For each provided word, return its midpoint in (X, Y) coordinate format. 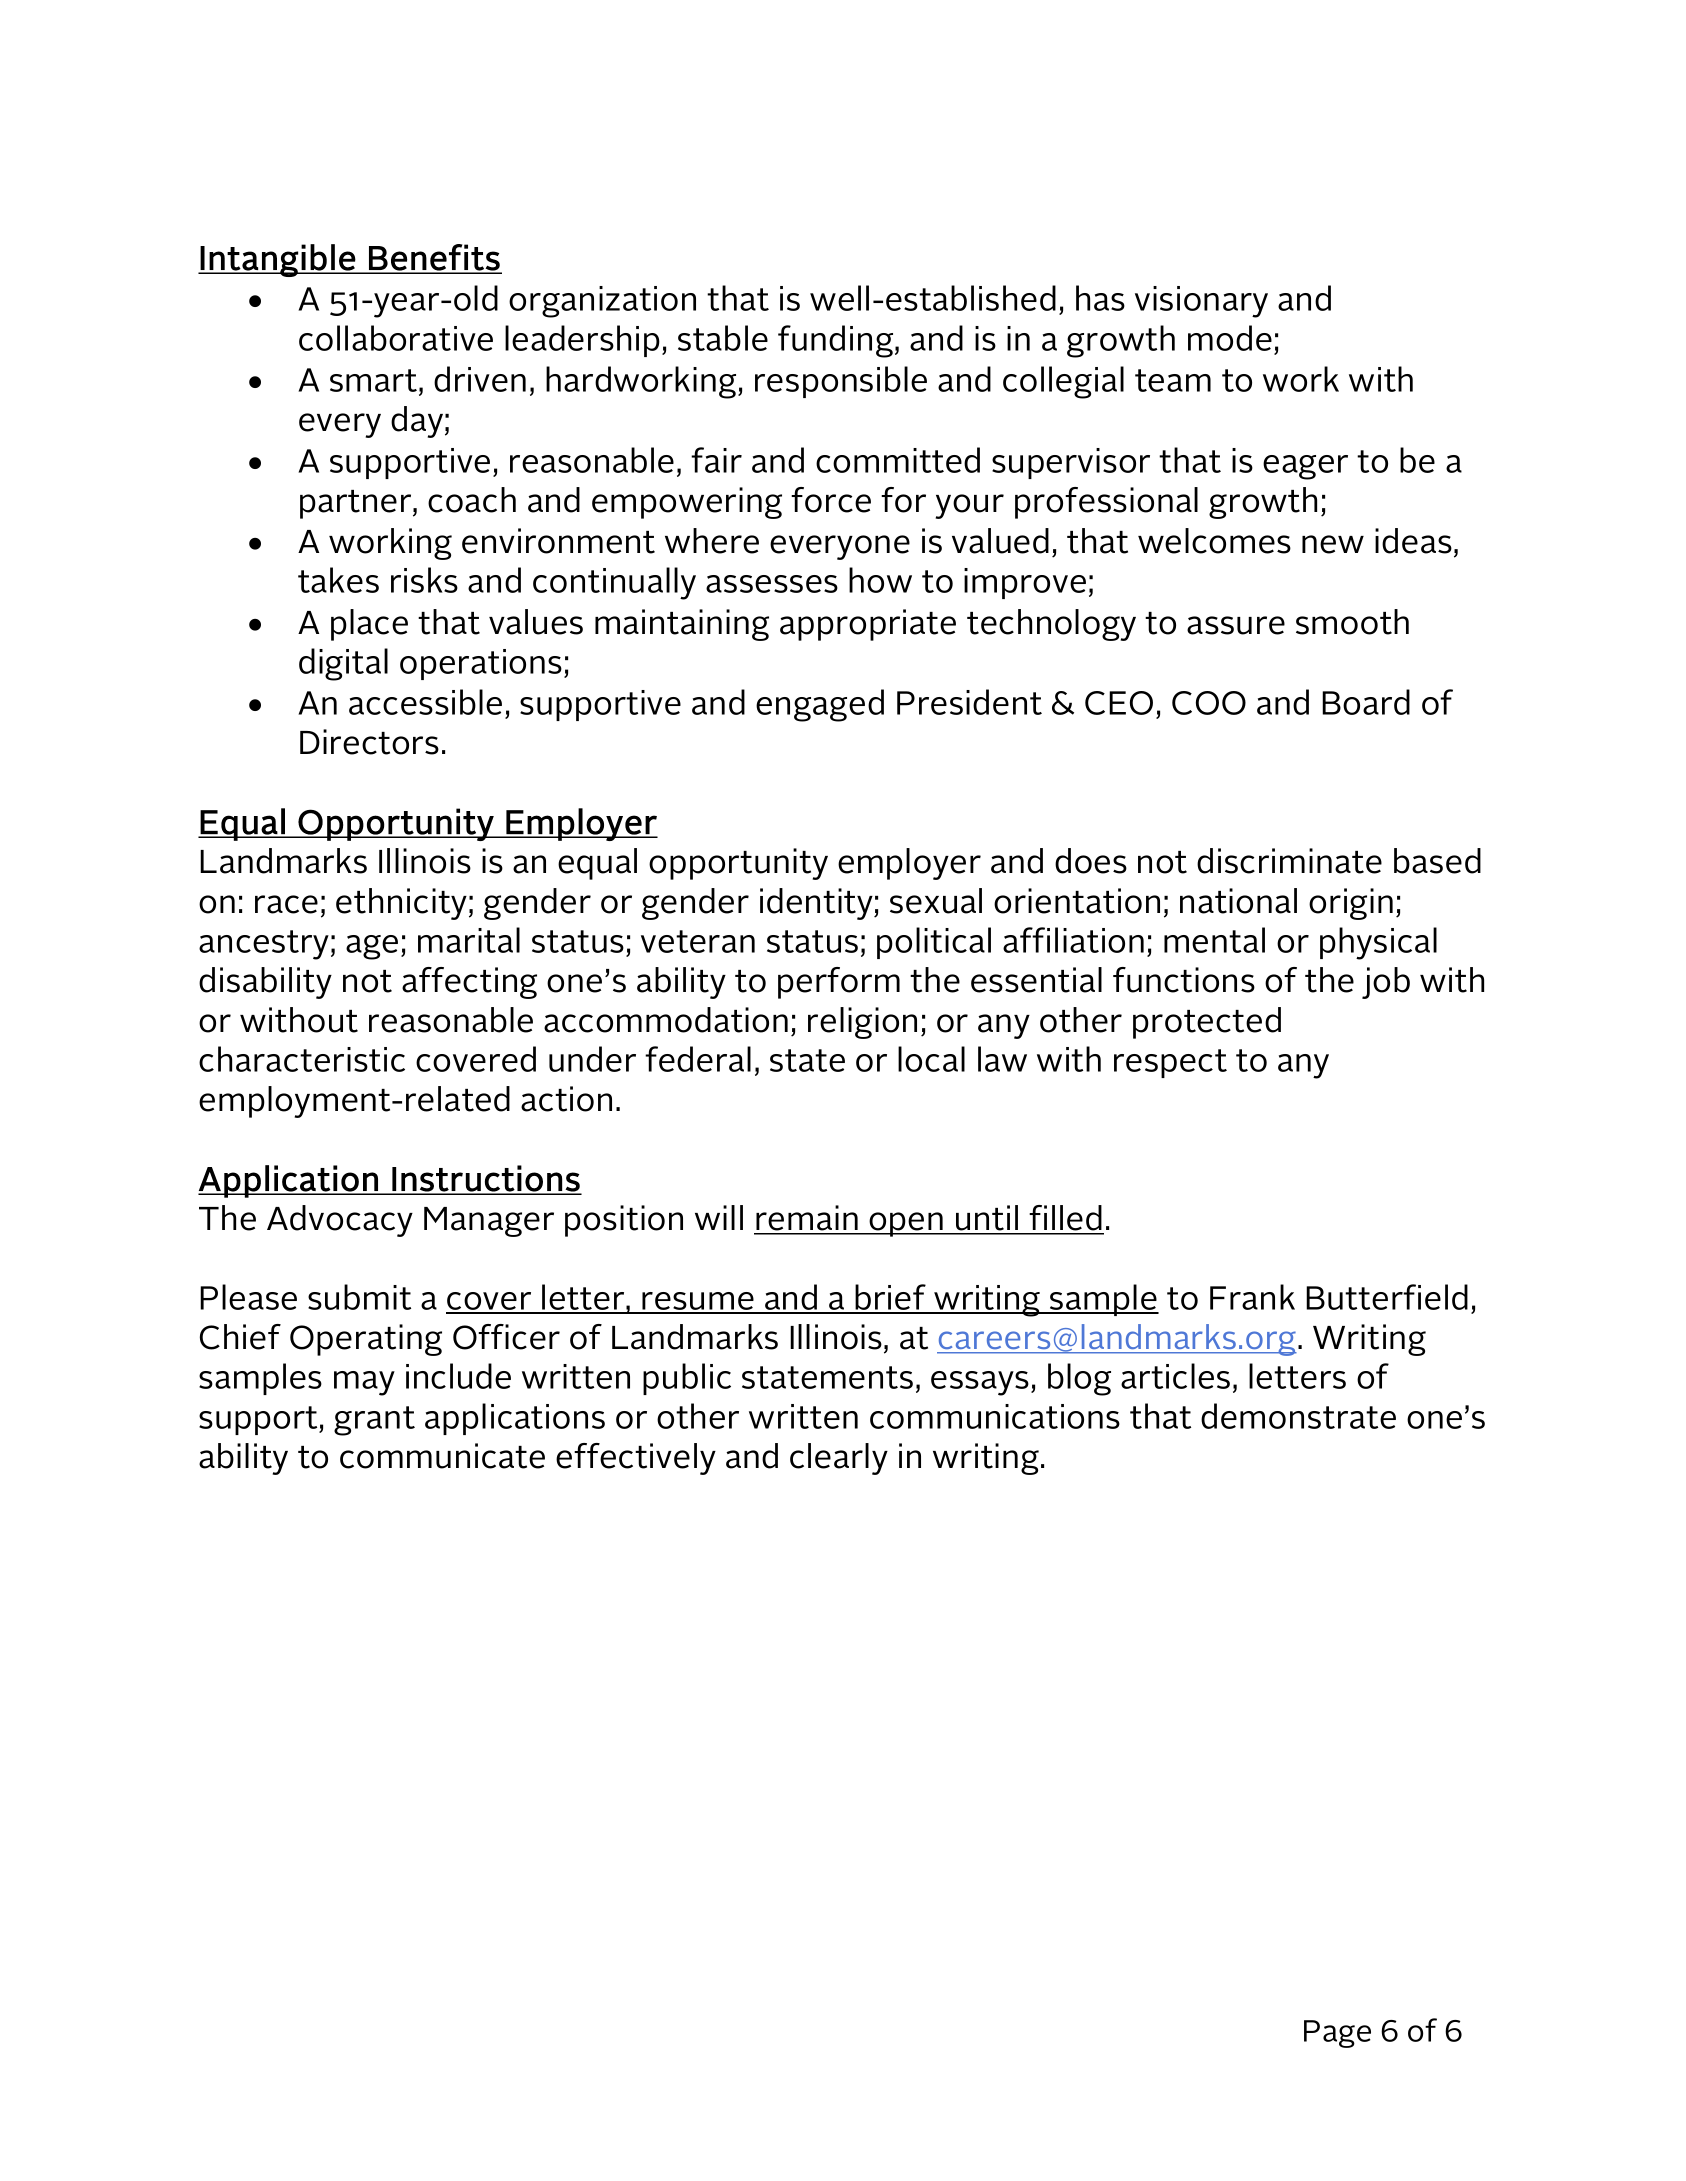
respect (1170, 1063)
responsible (841, 382)
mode (1230, 338)
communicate (442, 1456)
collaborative (396, 338)
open (906, 1224)
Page (1337, 2034)
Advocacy (340, 1221)
